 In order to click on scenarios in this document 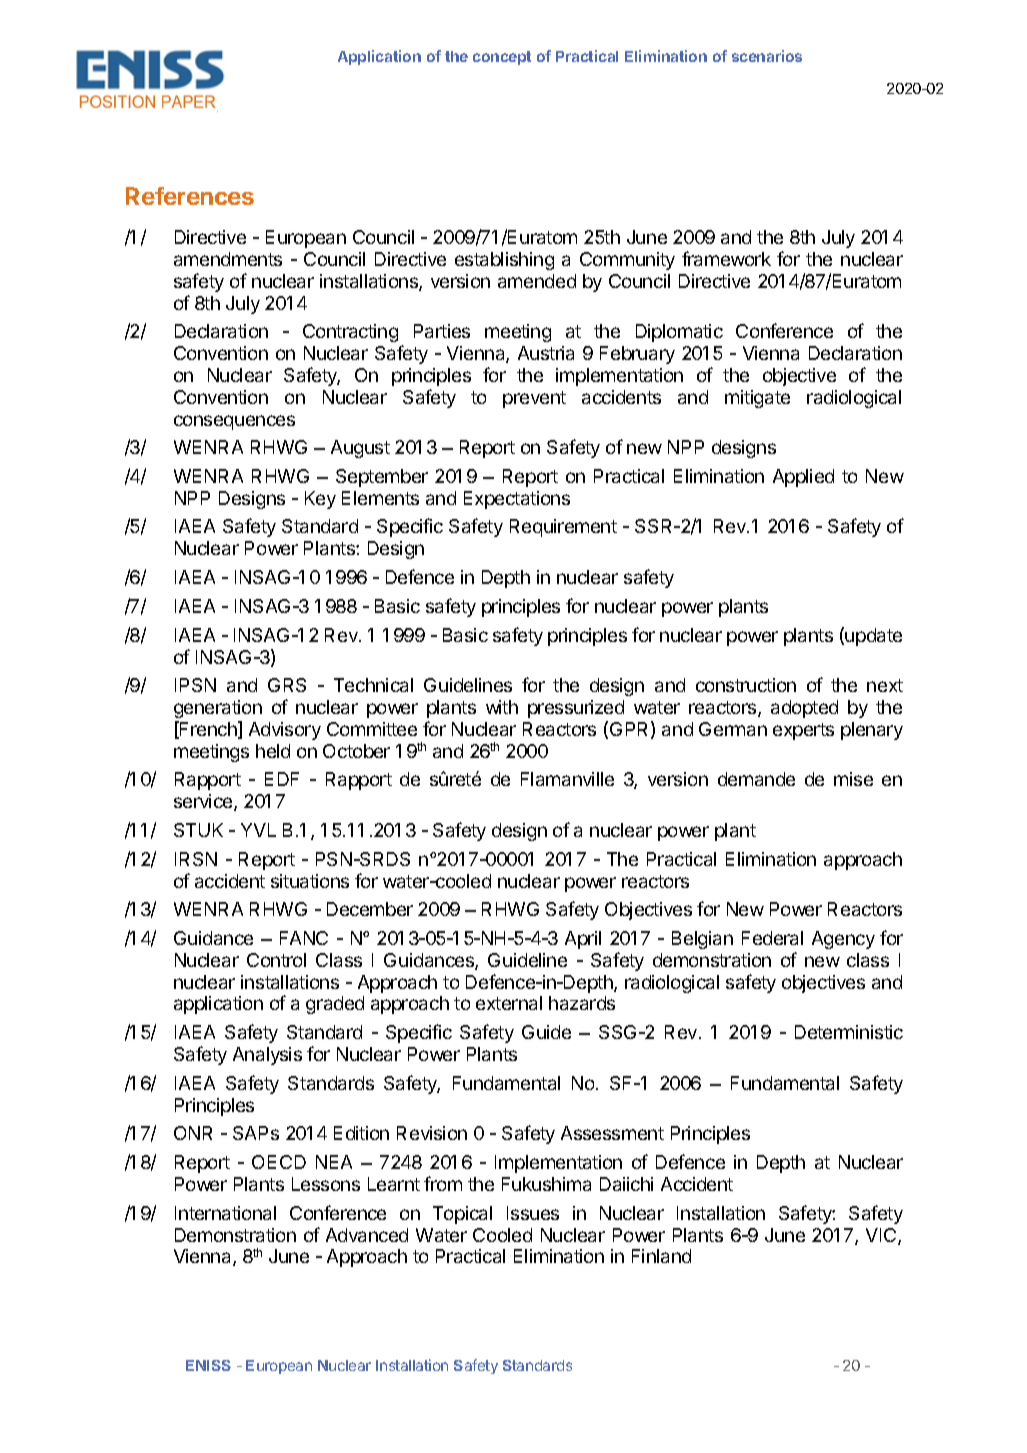, I will do `click(767, 56)`.
